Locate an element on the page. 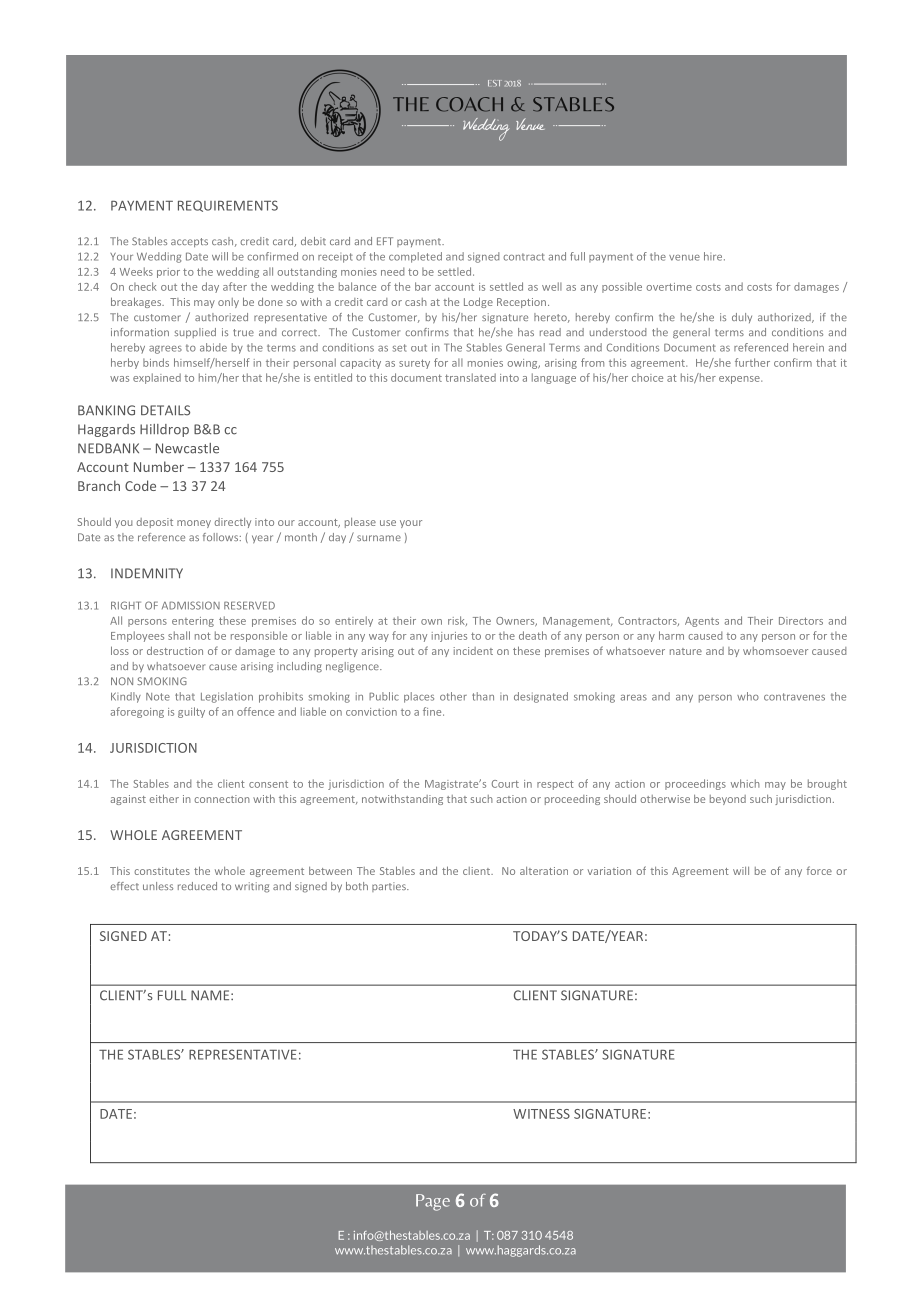 This page has height=1308, width=924. hire is located at coordinates (714, 256).
